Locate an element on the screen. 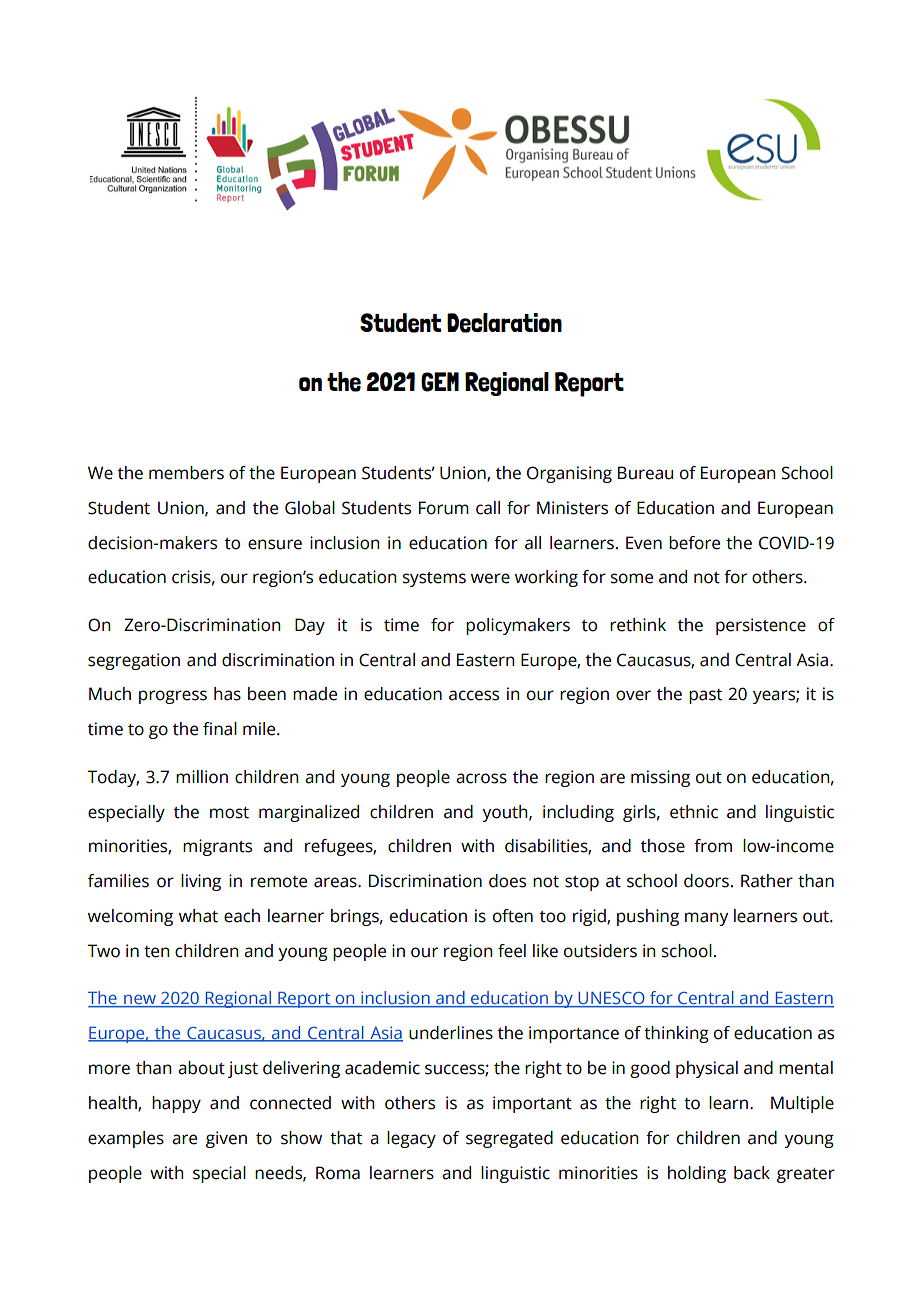 This screenshot has width=924, height=1307. GEM is located at coordinates (440, 382).
